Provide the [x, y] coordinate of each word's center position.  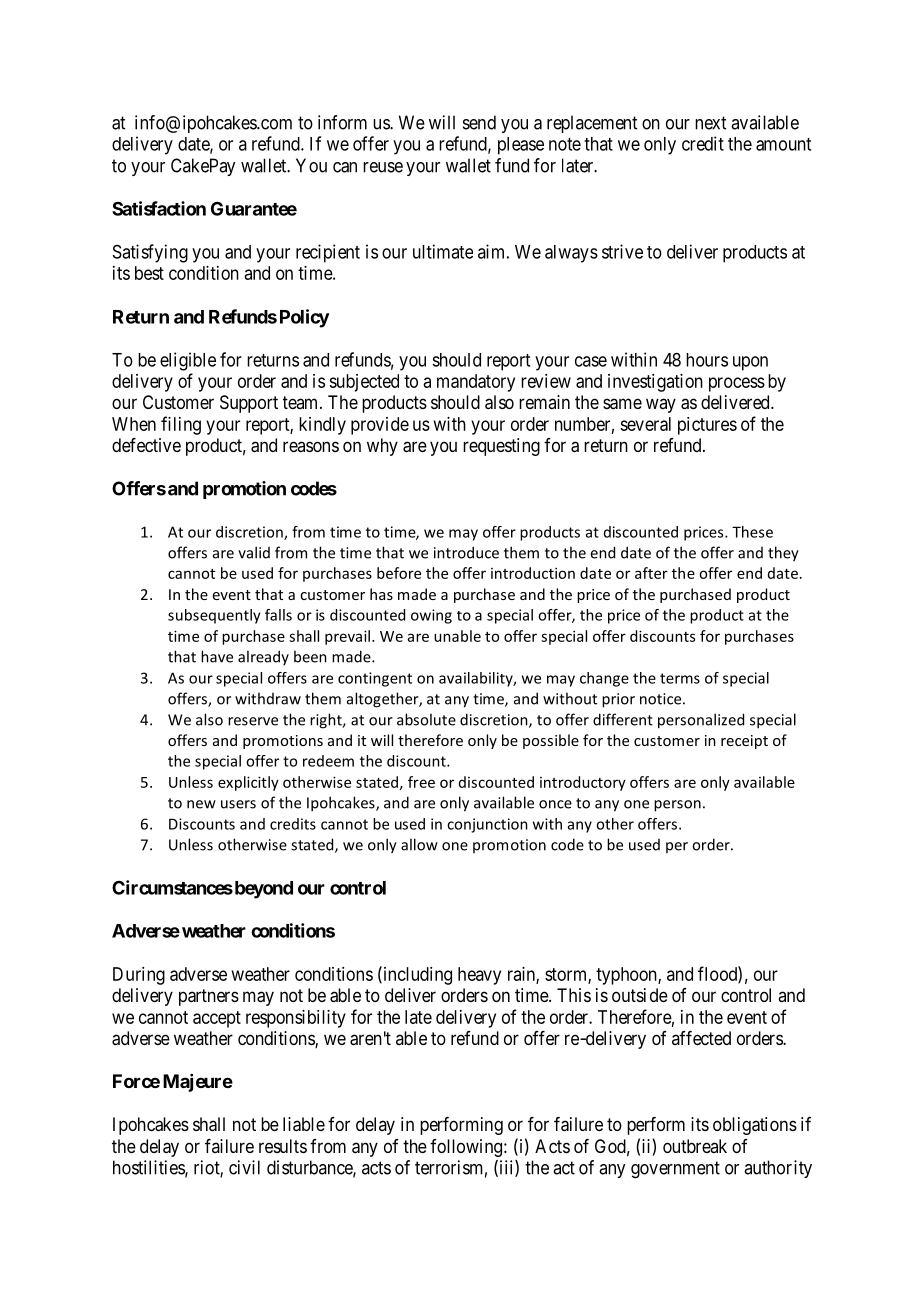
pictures [707, 426]
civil [244, 1167]
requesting [501, 447]
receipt [744, 742]
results [283, 1146]
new [201, 804]
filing [181, 425]
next [710, 123]
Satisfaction [159, 208]
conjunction [487, 825]
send [479, 122]
